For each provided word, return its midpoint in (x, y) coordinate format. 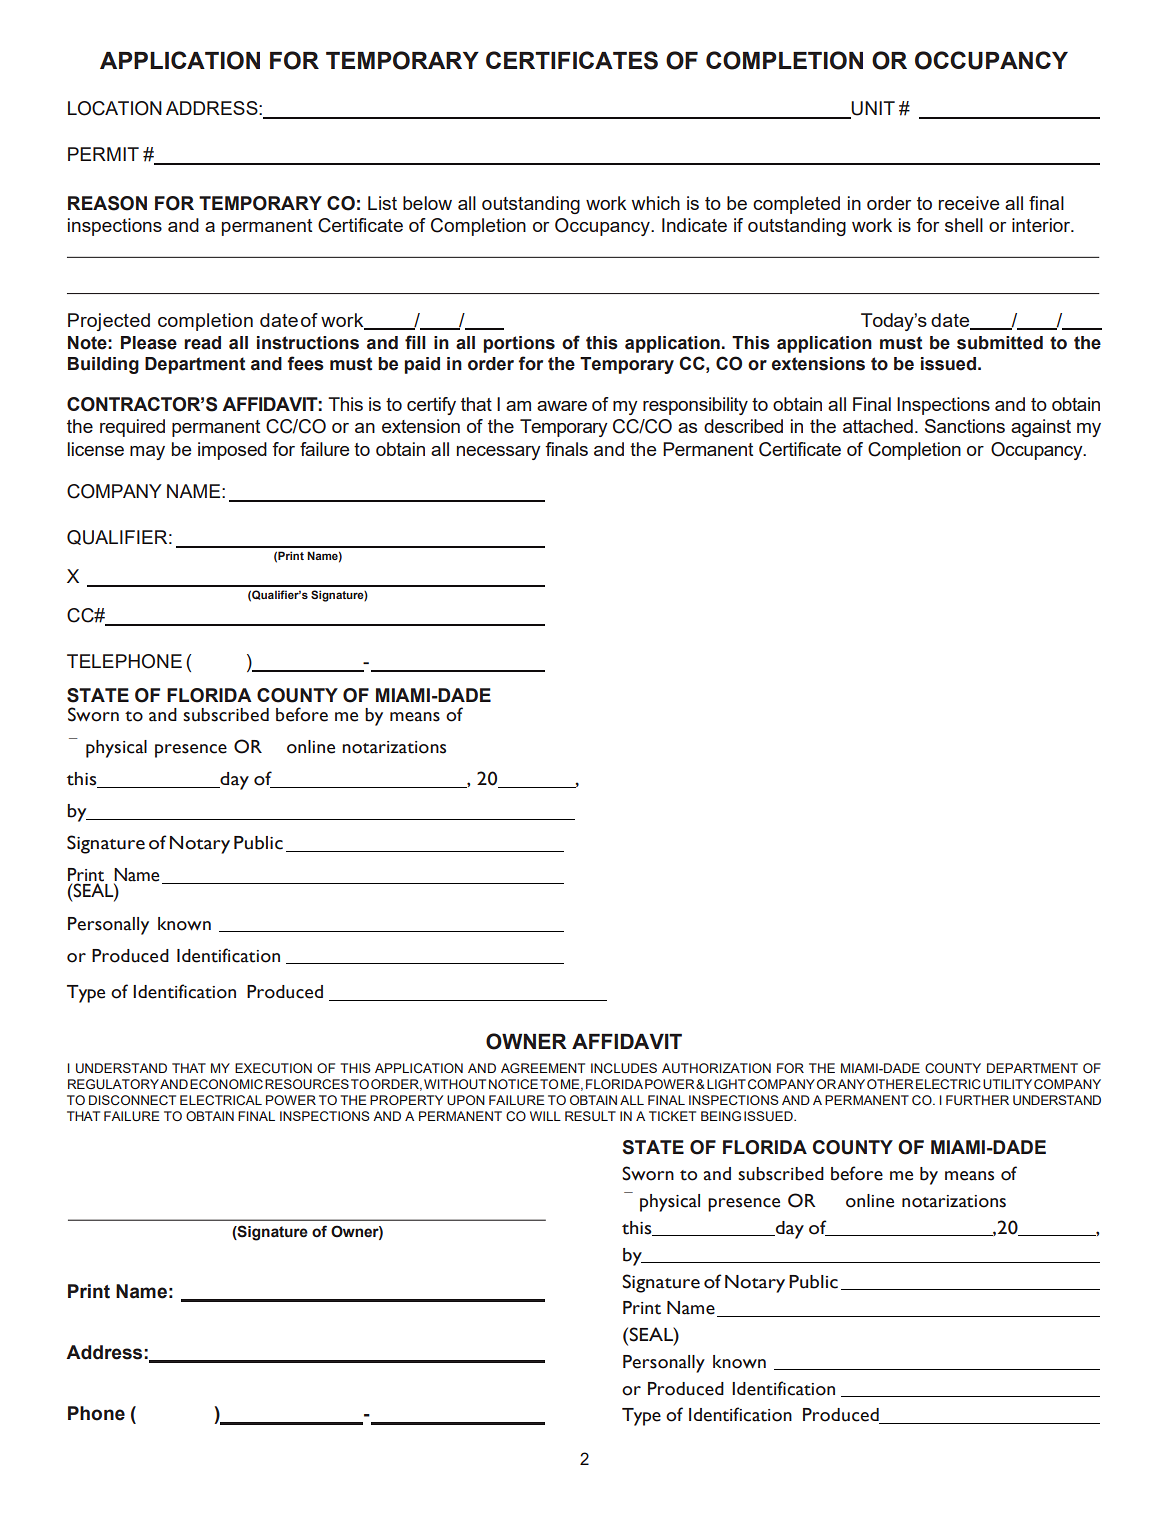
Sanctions (965, 426)
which (656, 203)
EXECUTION (273, 1068)
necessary (499, 453)
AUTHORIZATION (716, 1068)
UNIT (872, 109)
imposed (232, 451)
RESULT (590, 1116)
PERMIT (103, 154)
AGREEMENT (543, 1068)
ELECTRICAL (221, 1100)
